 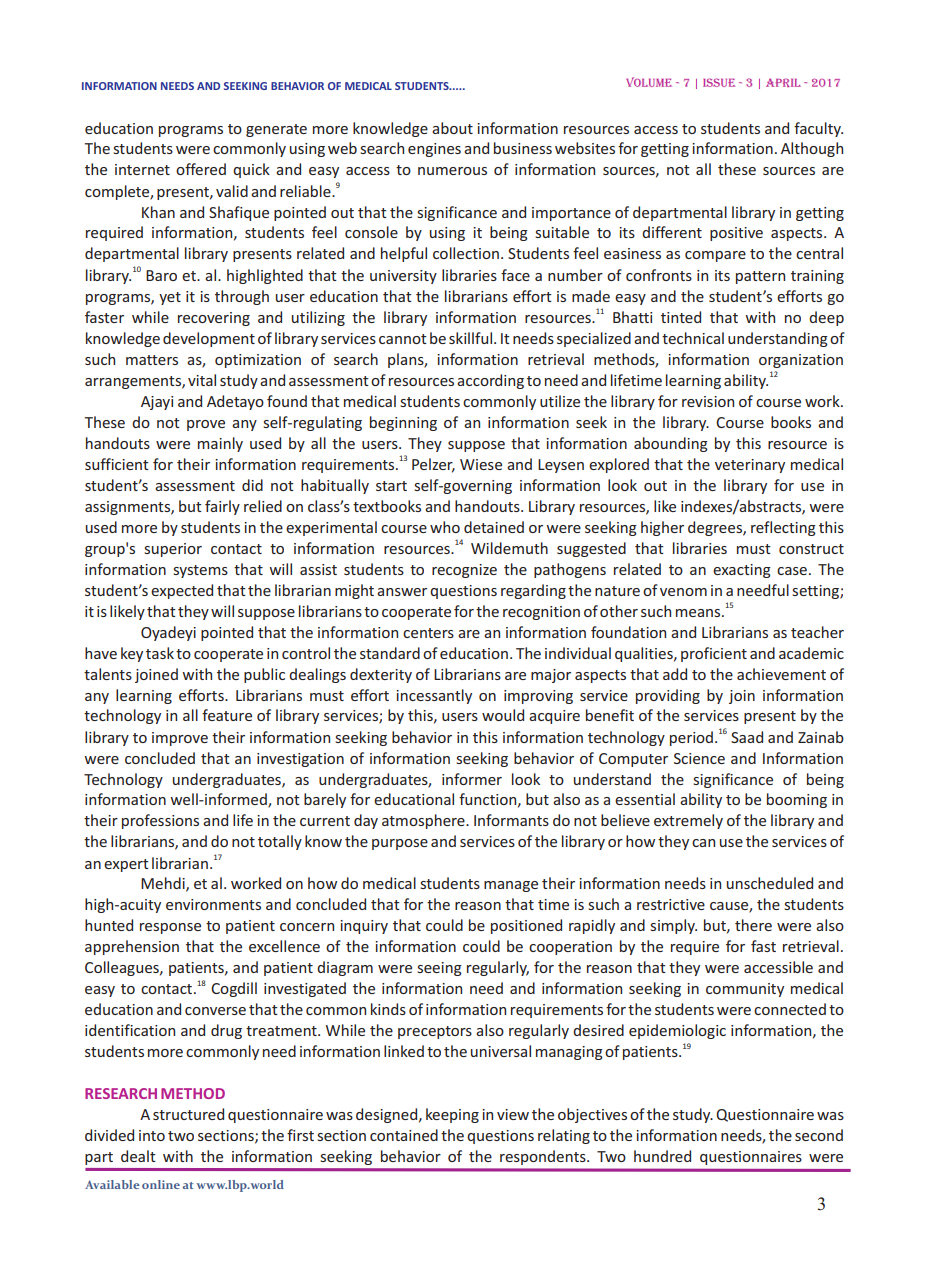 What do you see at coordinates (152, 1135) in the image?
I see `into` at bounding box center [152, 1135].
